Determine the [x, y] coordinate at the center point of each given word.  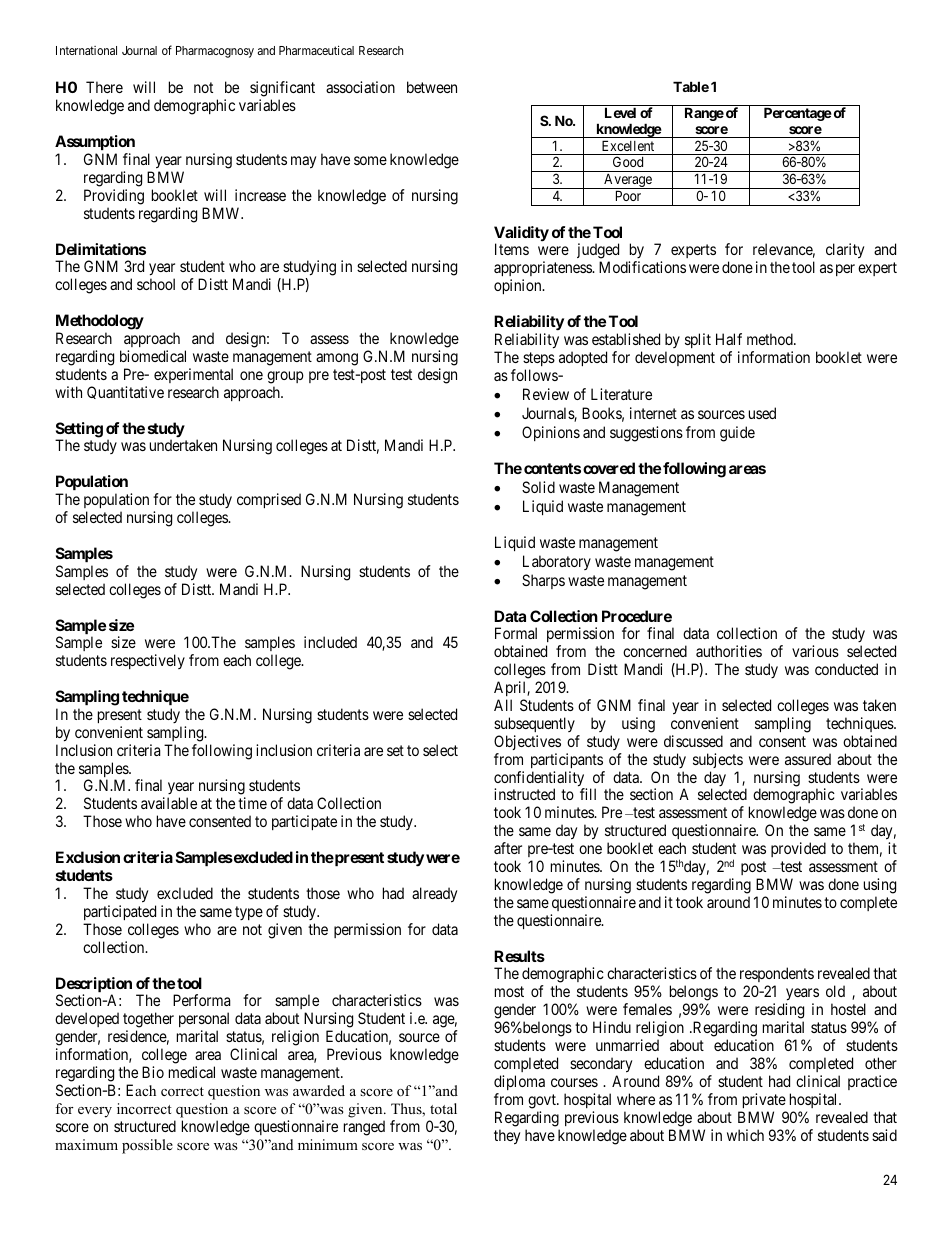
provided [798, 849]
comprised [269, 500]
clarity [845, 251]
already [434, 895]
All [503, 705]
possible [147, 1146]
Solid [538, 487]
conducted [846, 669]
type [249, 913]
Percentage [798, 114]
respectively [148, 661]
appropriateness [543, 270]
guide [737, 434]
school [156, 284]
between [432, 87]
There [104, 87]
